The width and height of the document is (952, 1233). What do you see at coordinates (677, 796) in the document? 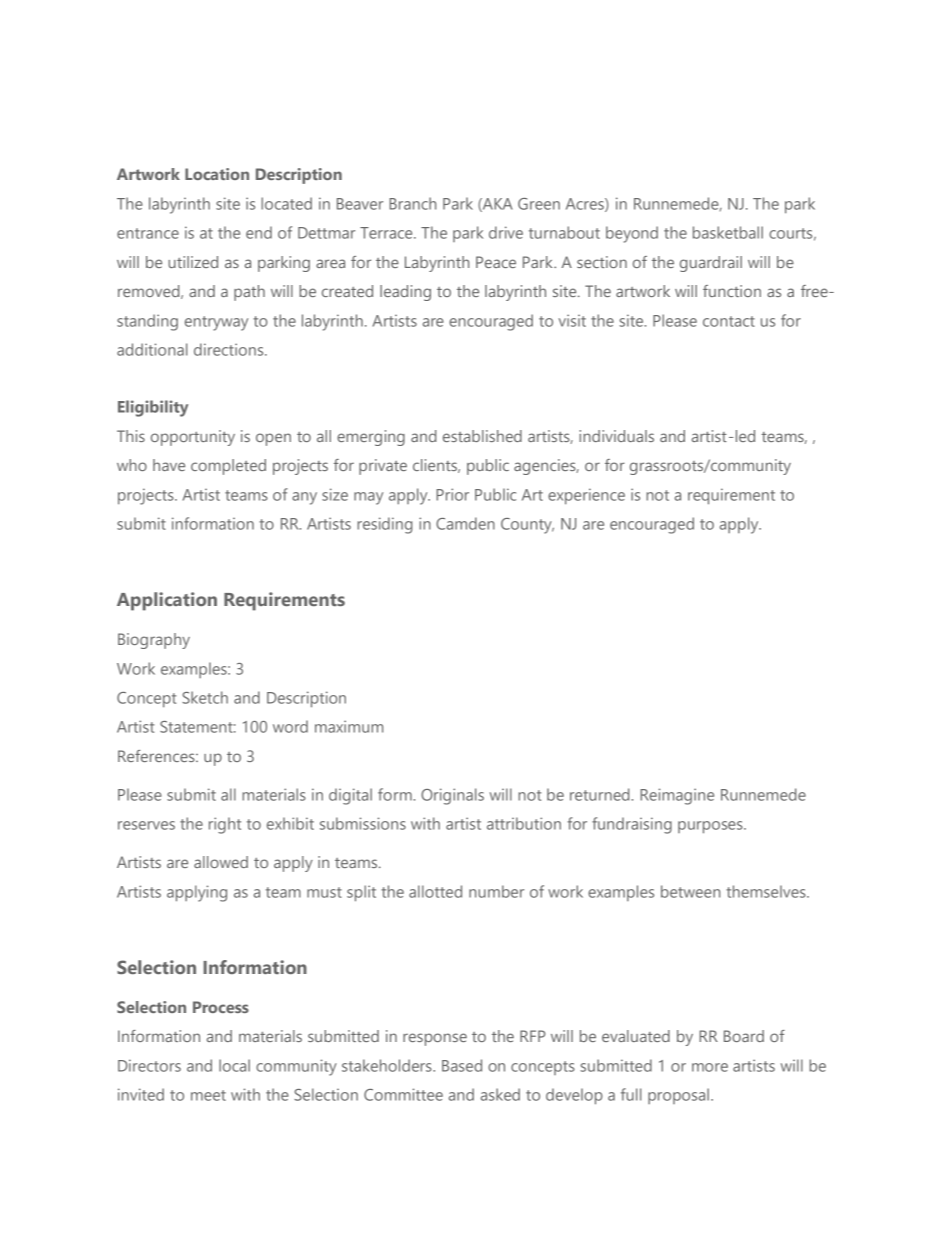
I see `Reimagine` at bounding box center [677, 796].
